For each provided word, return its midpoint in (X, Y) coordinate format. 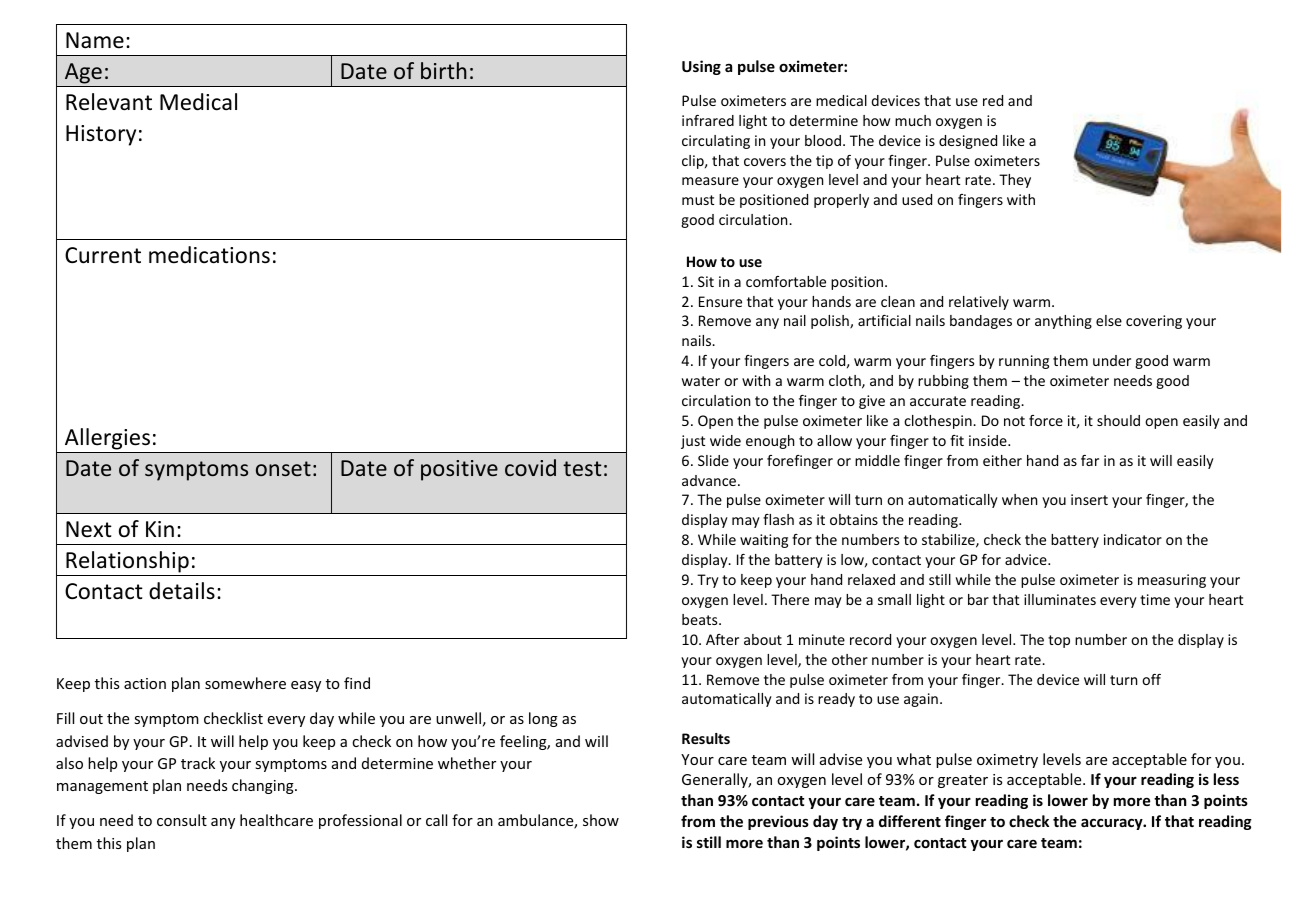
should (1118, 420)
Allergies (107, 439)
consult (182, 820)
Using (701, 67)
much (913, 120)
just (693, 442)
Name (95, 40)
